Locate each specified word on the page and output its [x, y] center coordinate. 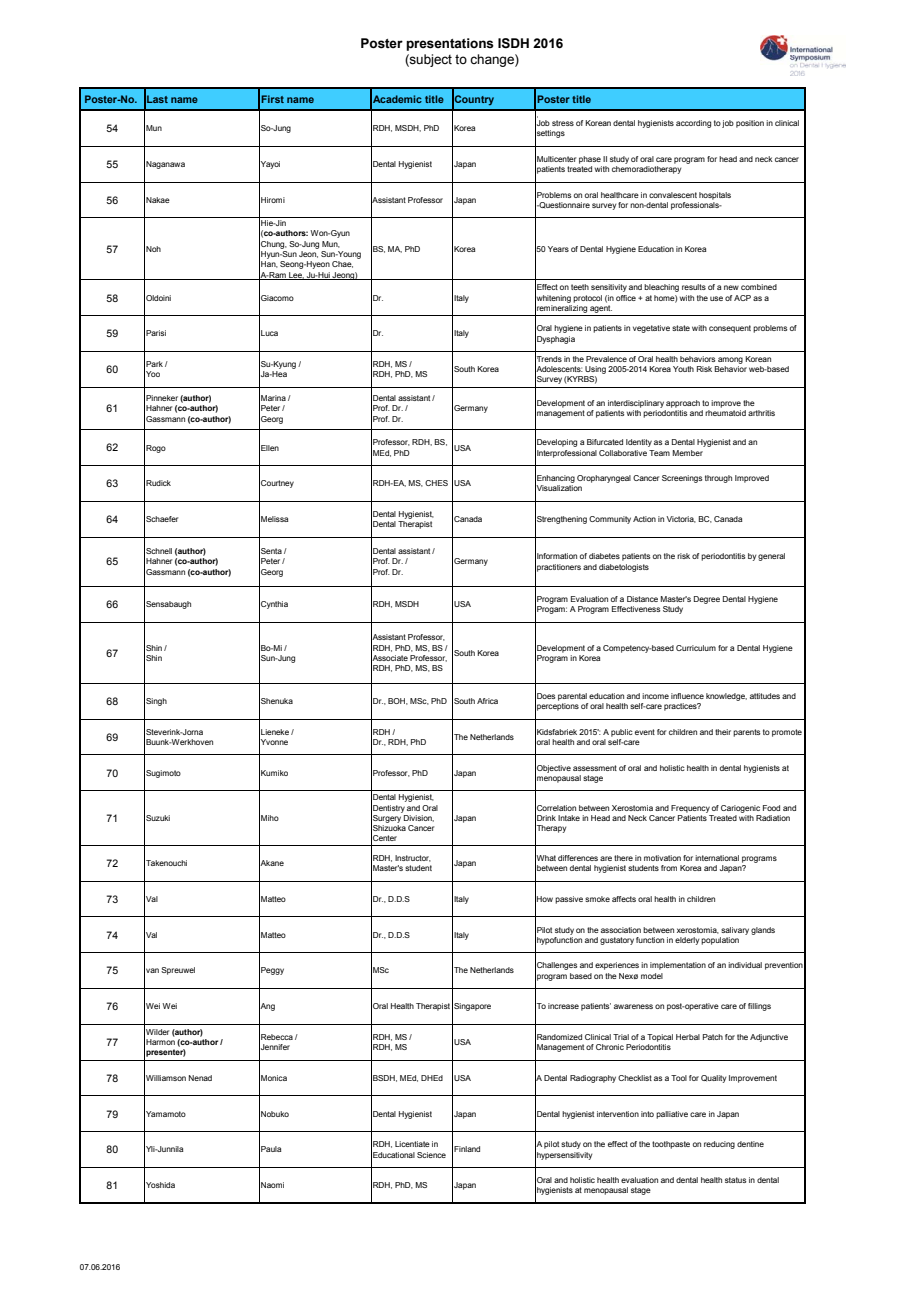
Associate [389, 657]
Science [431, 1155]
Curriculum [696, 648]
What [545, 858]
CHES [436, 483]
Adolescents [559, 369]
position [750, 124]
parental [572, 697]
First [272, 99]
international [717, 858]
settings [550, 134]
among [730, 360]
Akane [271, 863]
